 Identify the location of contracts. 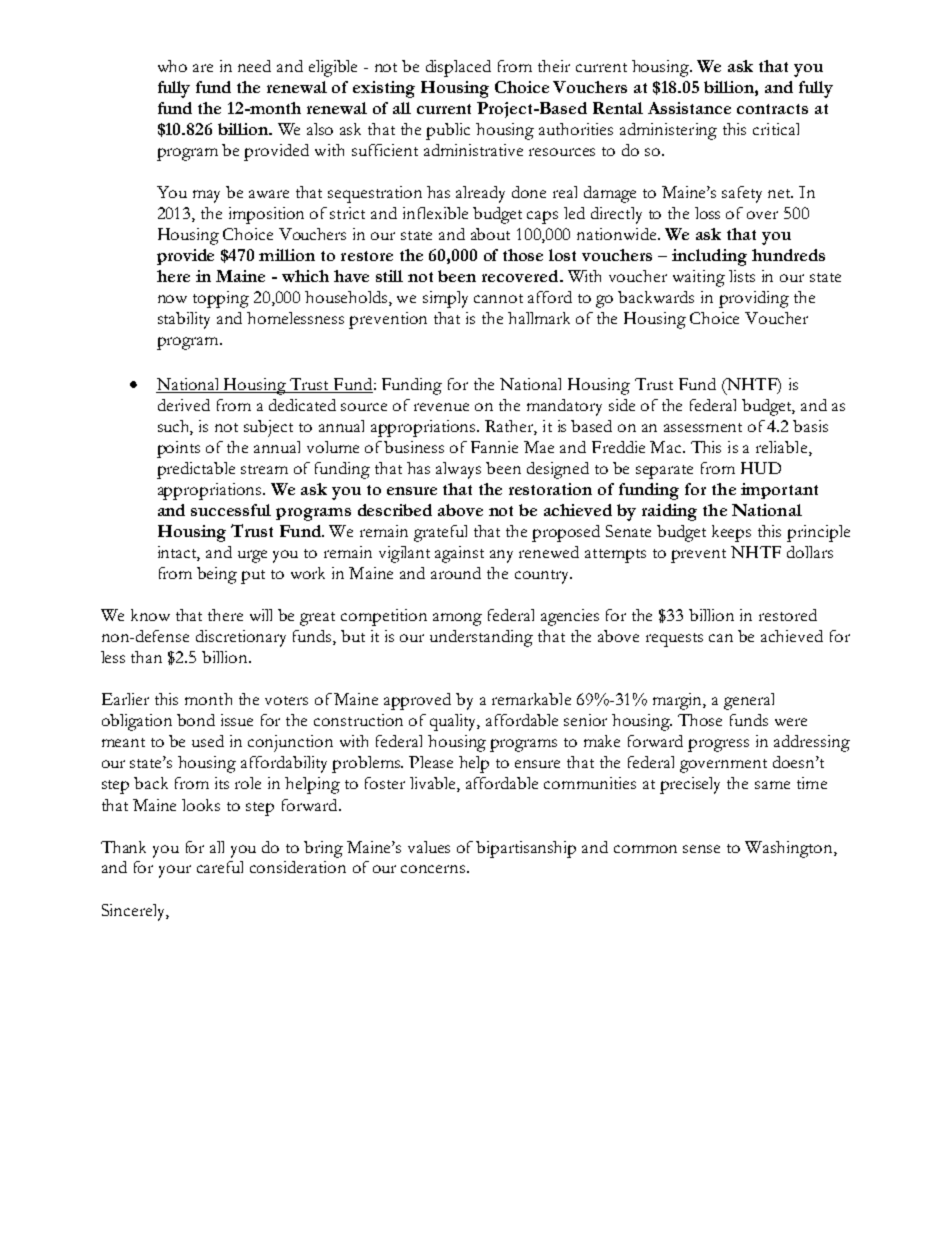
(772, 109).
